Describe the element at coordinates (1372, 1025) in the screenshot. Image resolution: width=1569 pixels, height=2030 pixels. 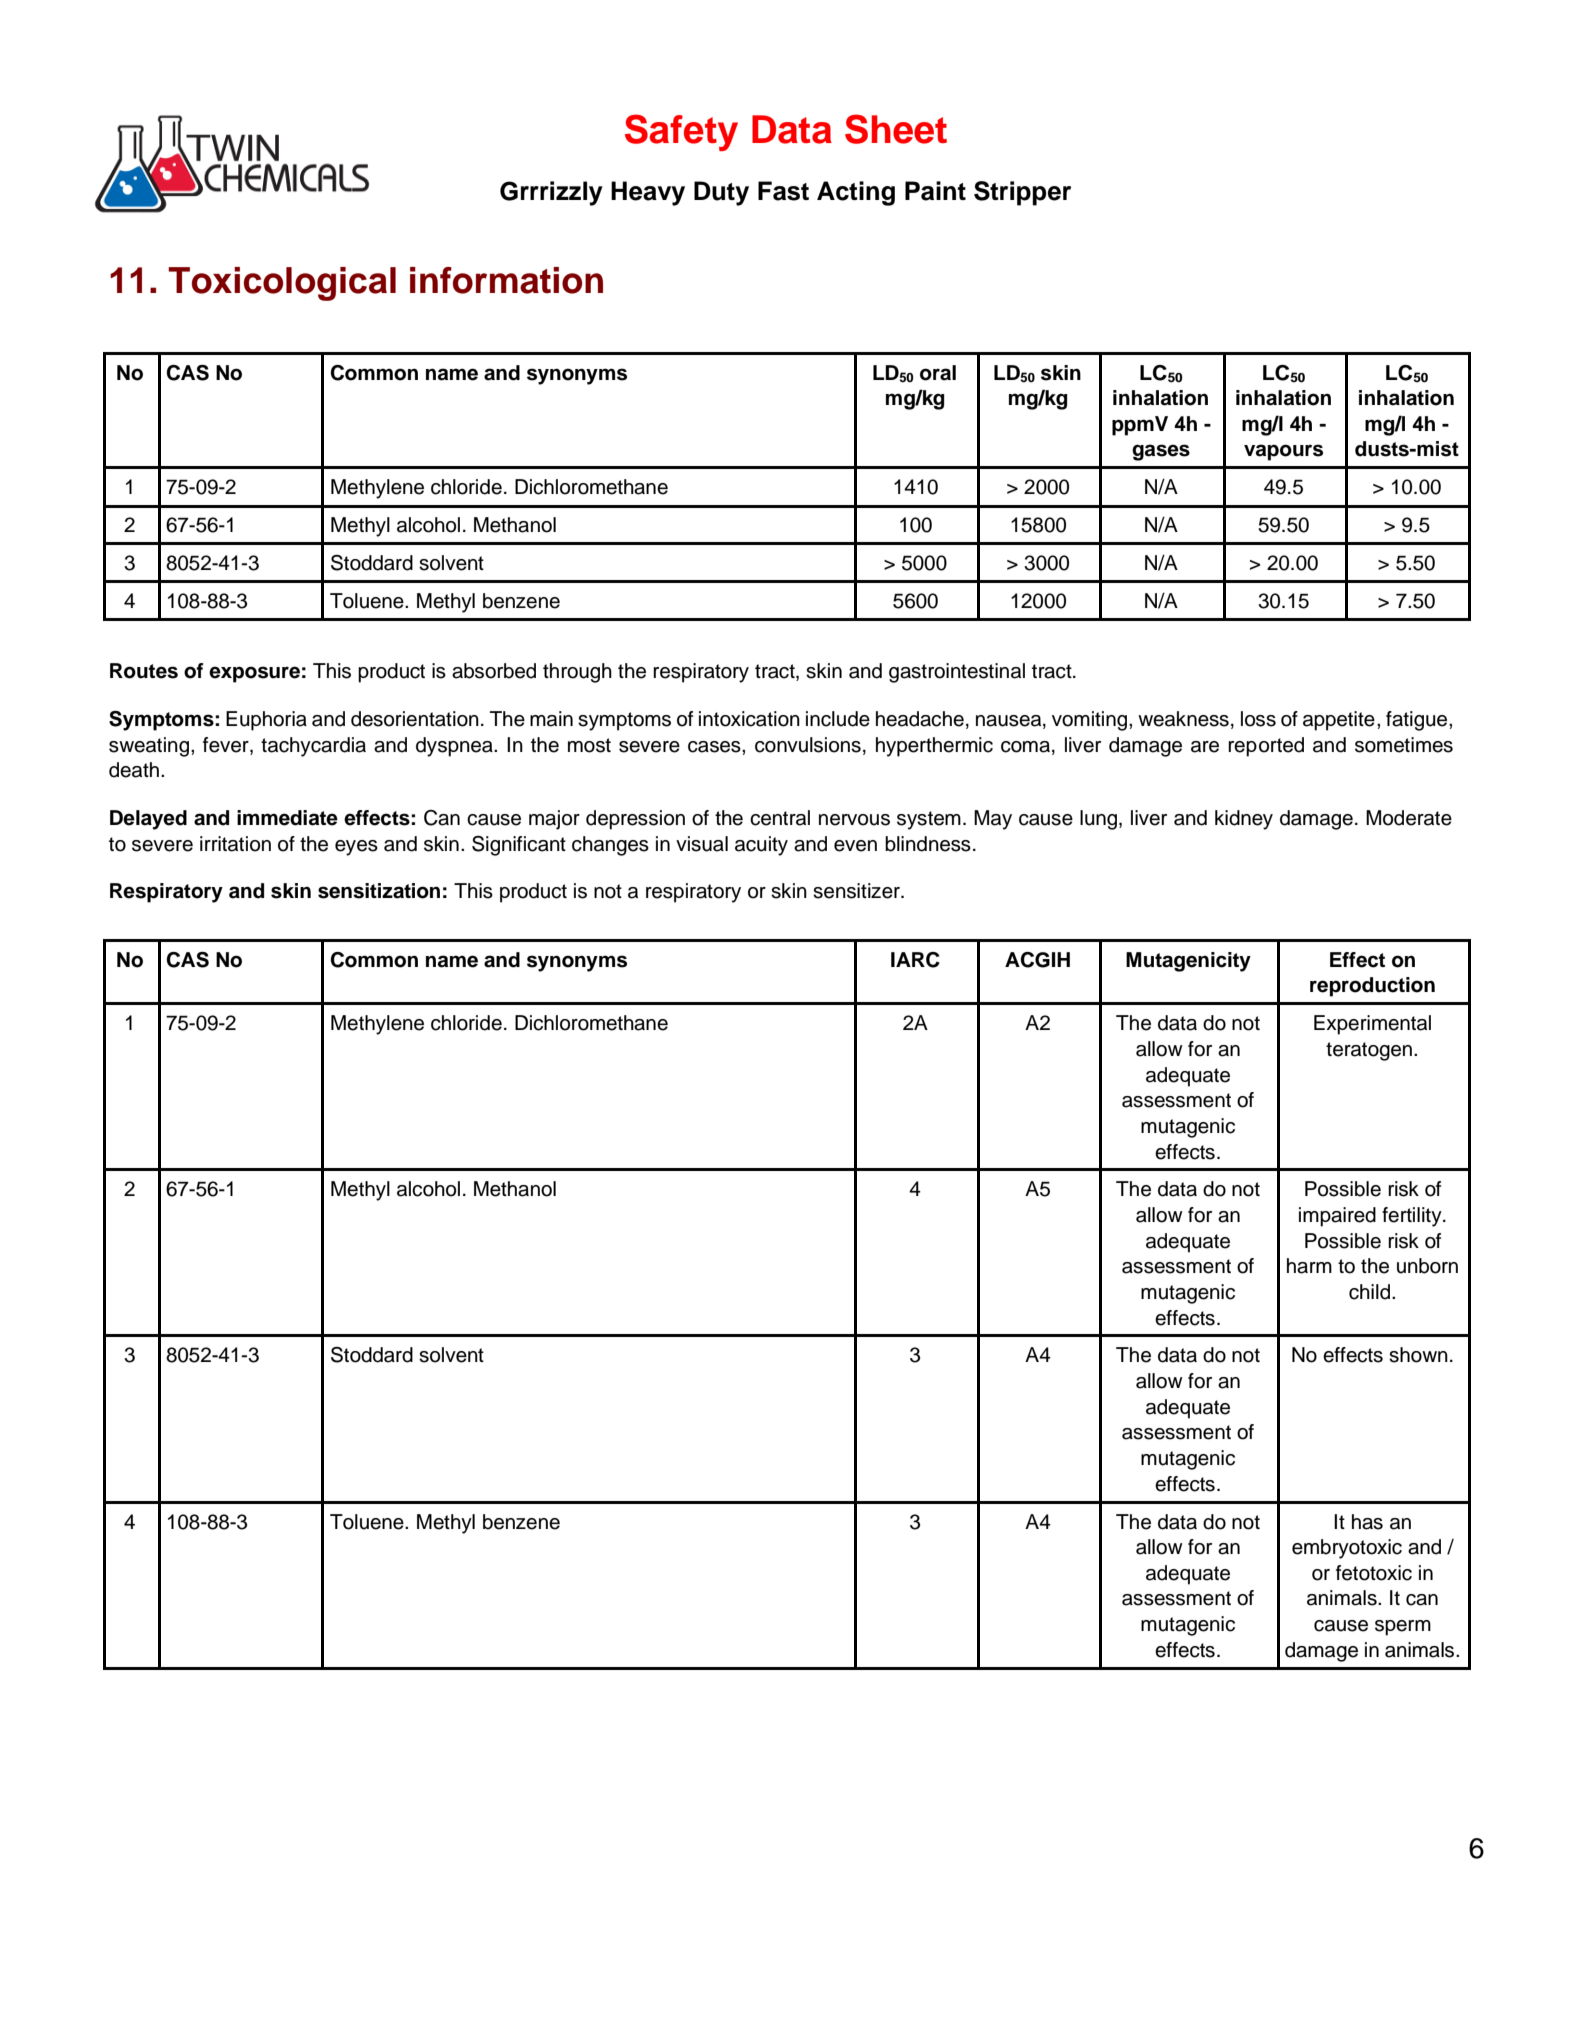
I see `Experimental` at that location.
